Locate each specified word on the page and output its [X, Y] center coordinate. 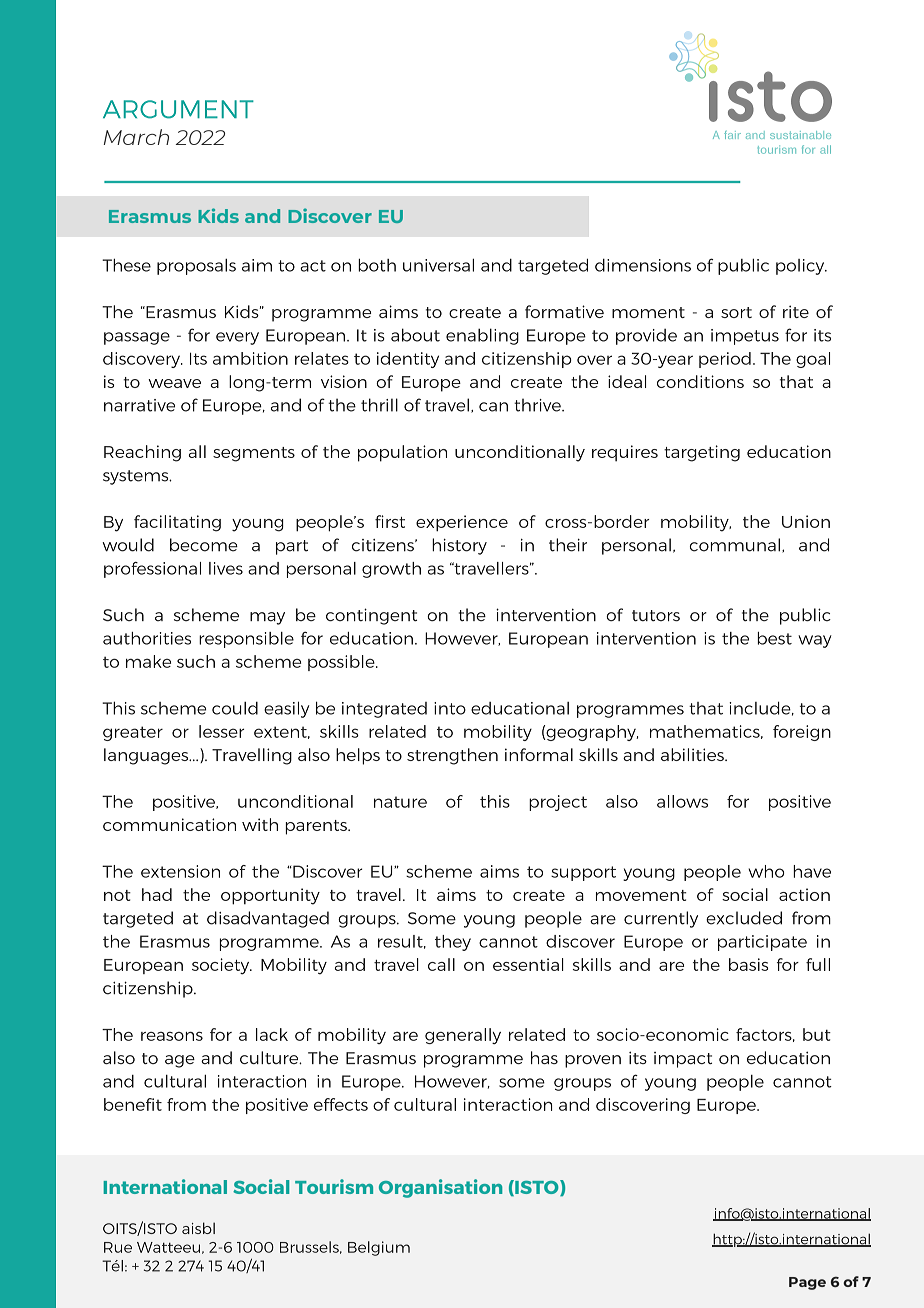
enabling [482, 336]
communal [735, 545]
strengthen [452, 756]
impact [683, 1060]
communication [169, 824]
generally [463, 1036]
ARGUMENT [178, 109]
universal [438, 265]
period [725, 360]
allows [682, 801]
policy [801, 267]
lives [226, 568]
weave [174, 383]
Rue [118, 1247]
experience [462, 523]
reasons [172, 1036]
